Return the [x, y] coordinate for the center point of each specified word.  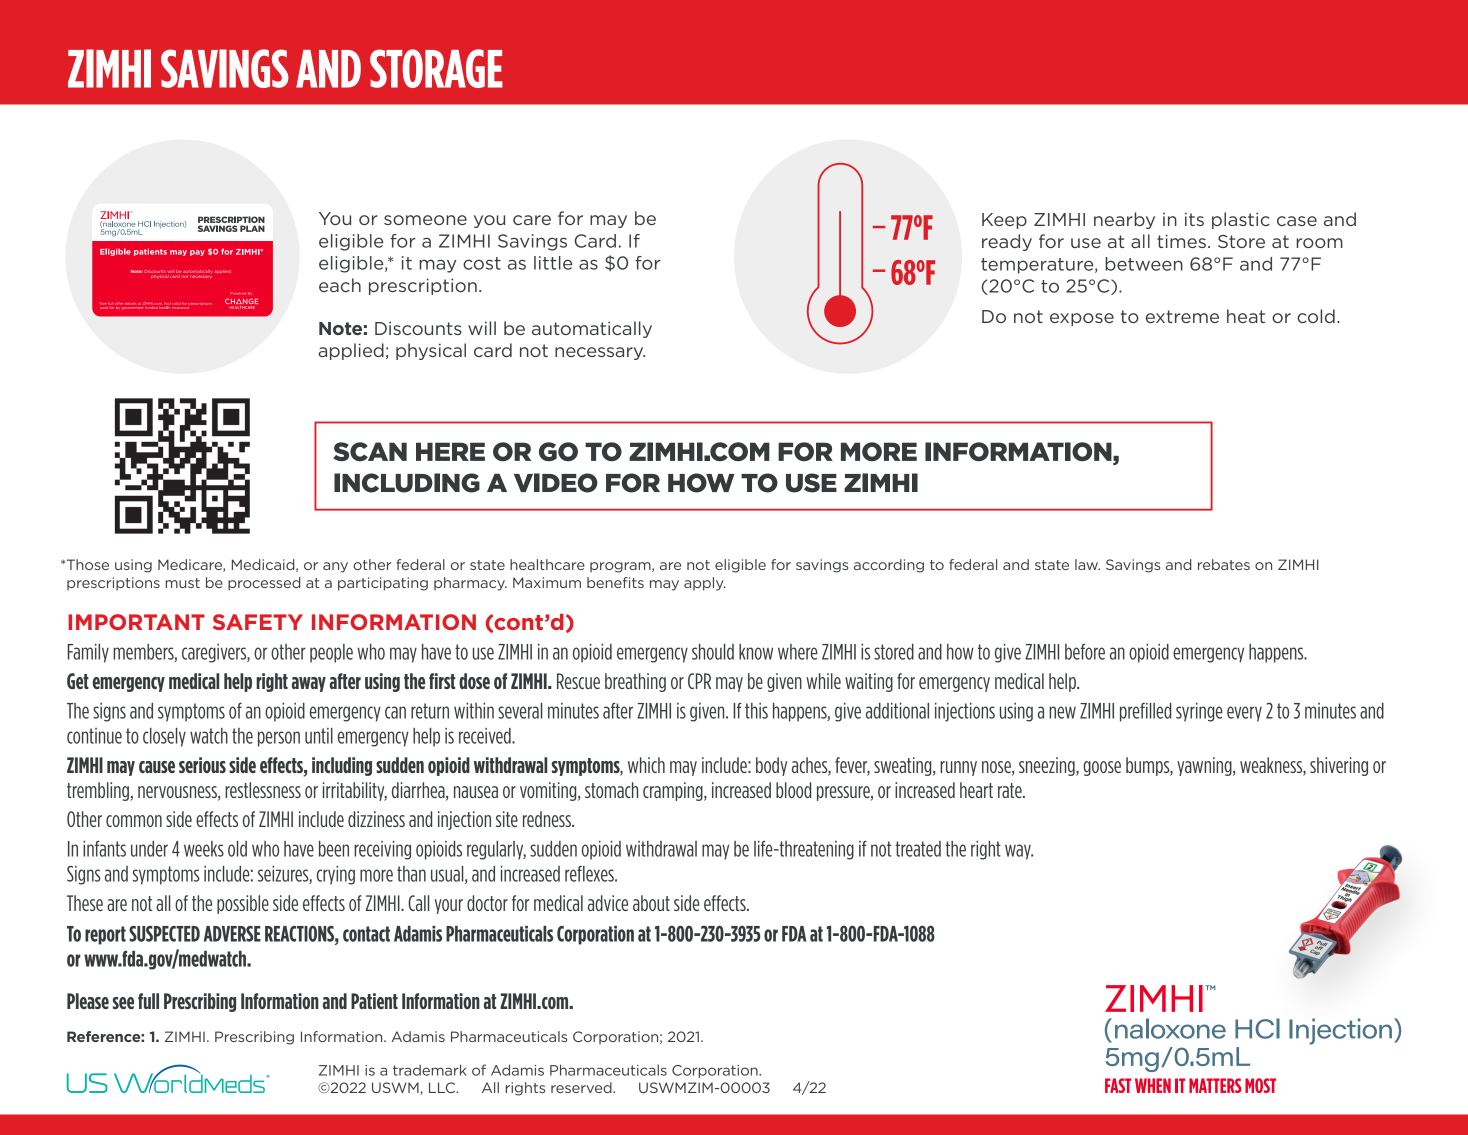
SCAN [370, 452]
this [756, 711]
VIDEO [556, 483]
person [279, 739]
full [148, 1001]
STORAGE [436, 68]
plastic [1241, 220]
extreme [1182, 316]
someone [425, 220]
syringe [1199, 712]
